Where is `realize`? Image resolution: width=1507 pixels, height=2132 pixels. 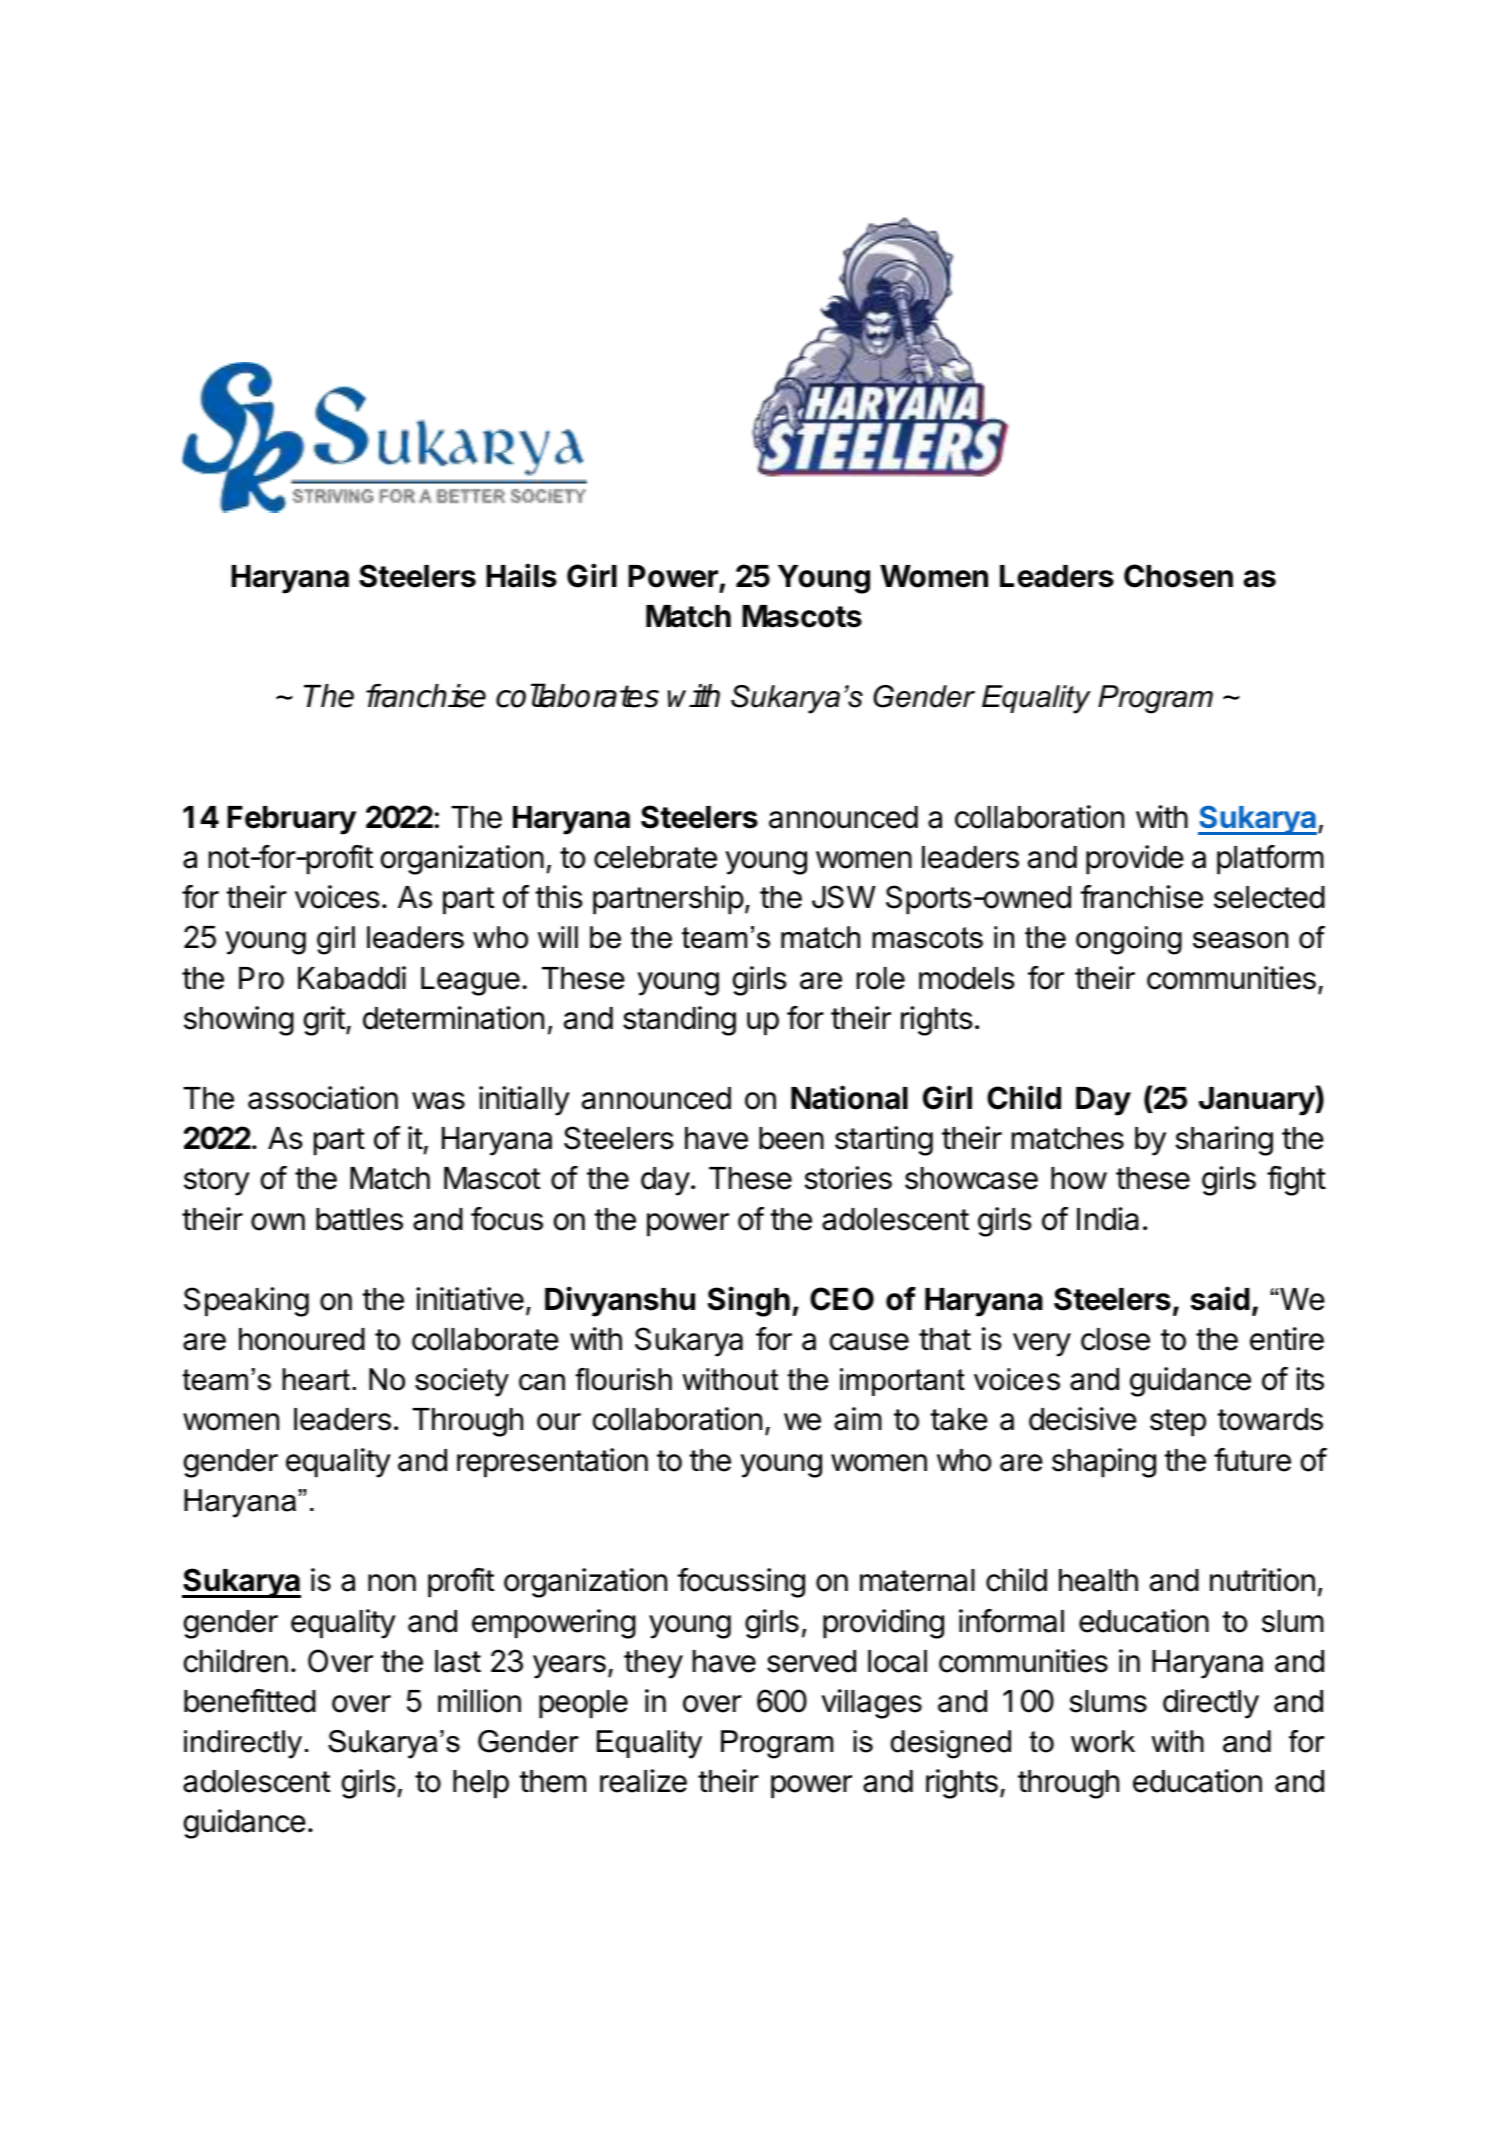
realize is located at coordinates (643, 1781).
